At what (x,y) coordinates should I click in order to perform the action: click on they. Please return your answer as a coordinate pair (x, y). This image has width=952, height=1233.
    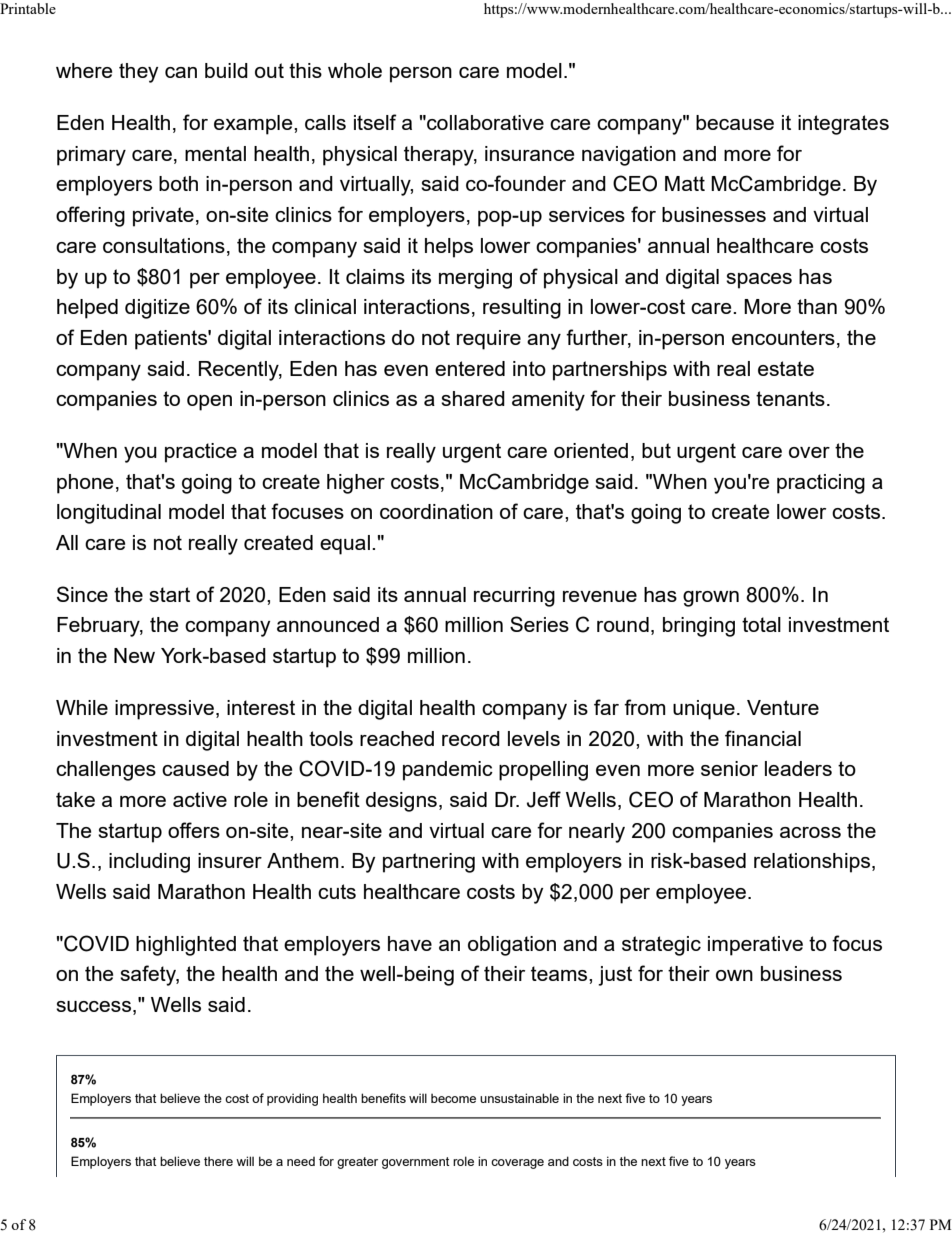
    Looking at the image, I should click on (138, 73).
